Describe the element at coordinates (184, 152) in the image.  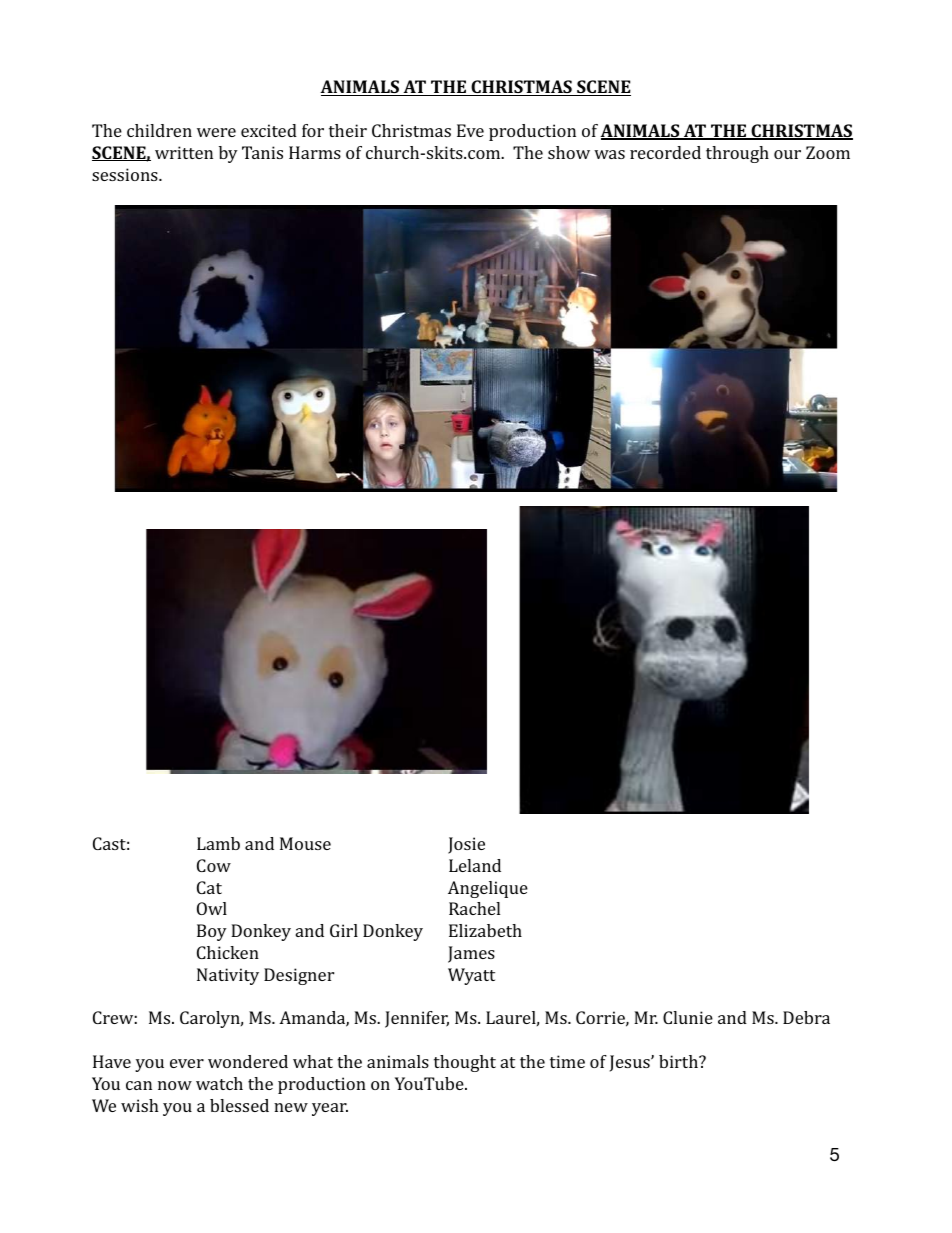
I see `written` at that location.
